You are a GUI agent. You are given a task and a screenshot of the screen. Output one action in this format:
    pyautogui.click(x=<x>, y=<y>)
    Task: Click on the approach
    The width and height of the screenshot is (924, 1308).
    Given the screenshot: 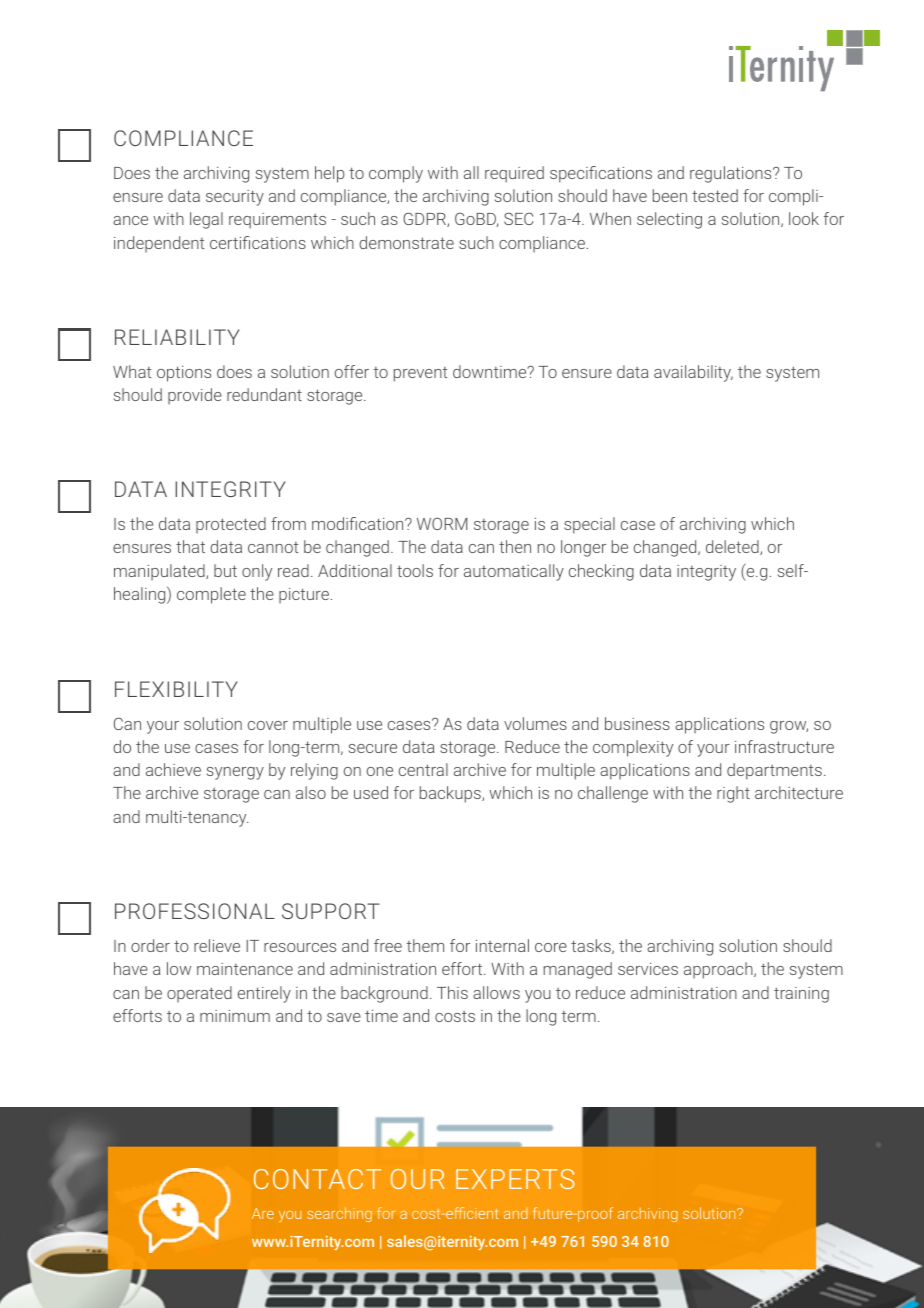 What is the action you would take?
    pyautogui.click(x=719, y=970)
